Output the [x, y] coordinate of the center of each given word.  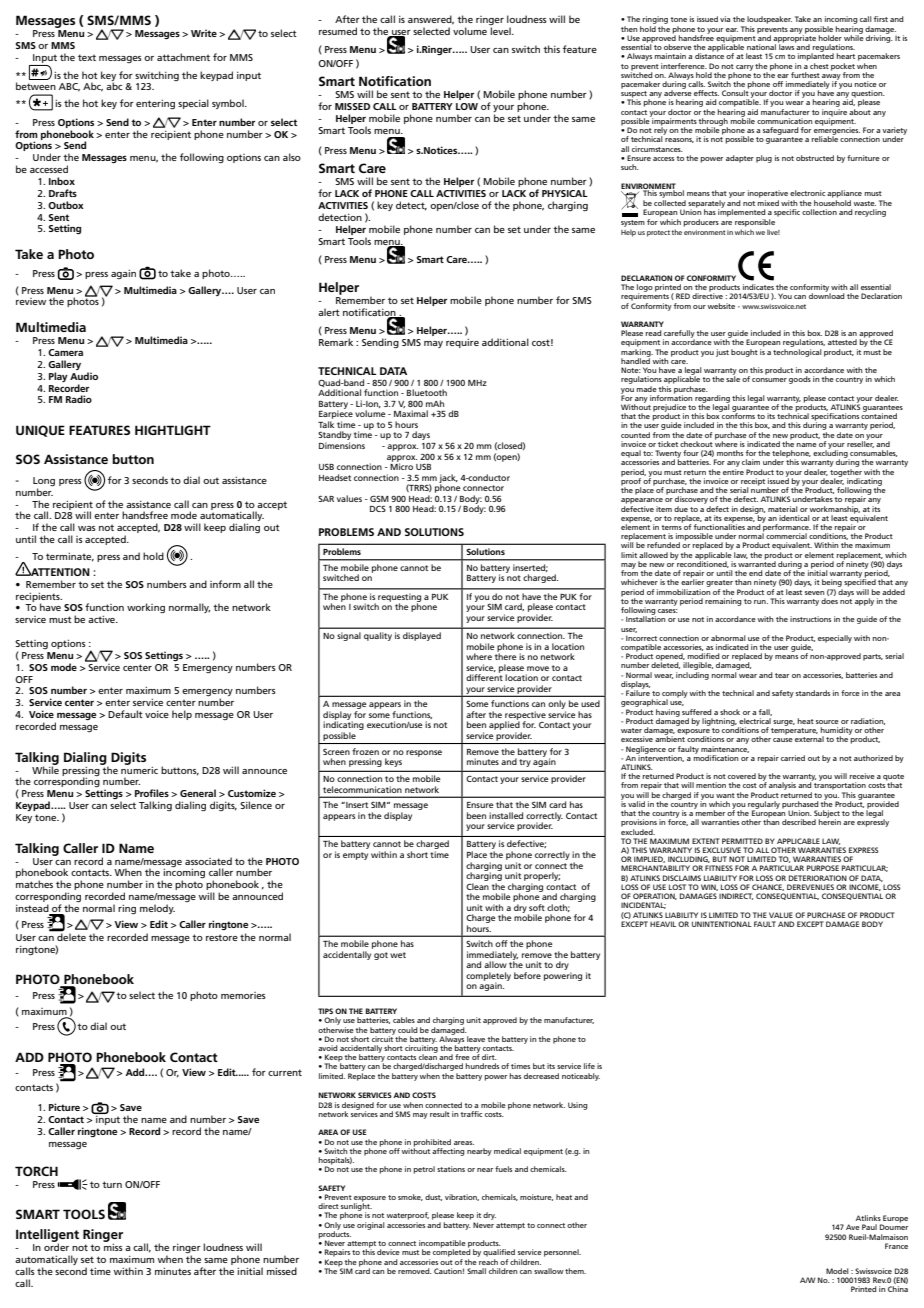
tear [782, 675]
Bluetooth [427, 392]
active [102, 619]
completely [488, 977]
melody [157, 909]
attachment [183, 57]
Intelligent [47, 1236]
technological [797, 351]
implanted [816, 56]
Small [476, 1271]
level [501, 31]
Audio [84, 376]
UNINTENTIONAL [722, 924]
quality [378, 636]
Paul [869, 1227]
